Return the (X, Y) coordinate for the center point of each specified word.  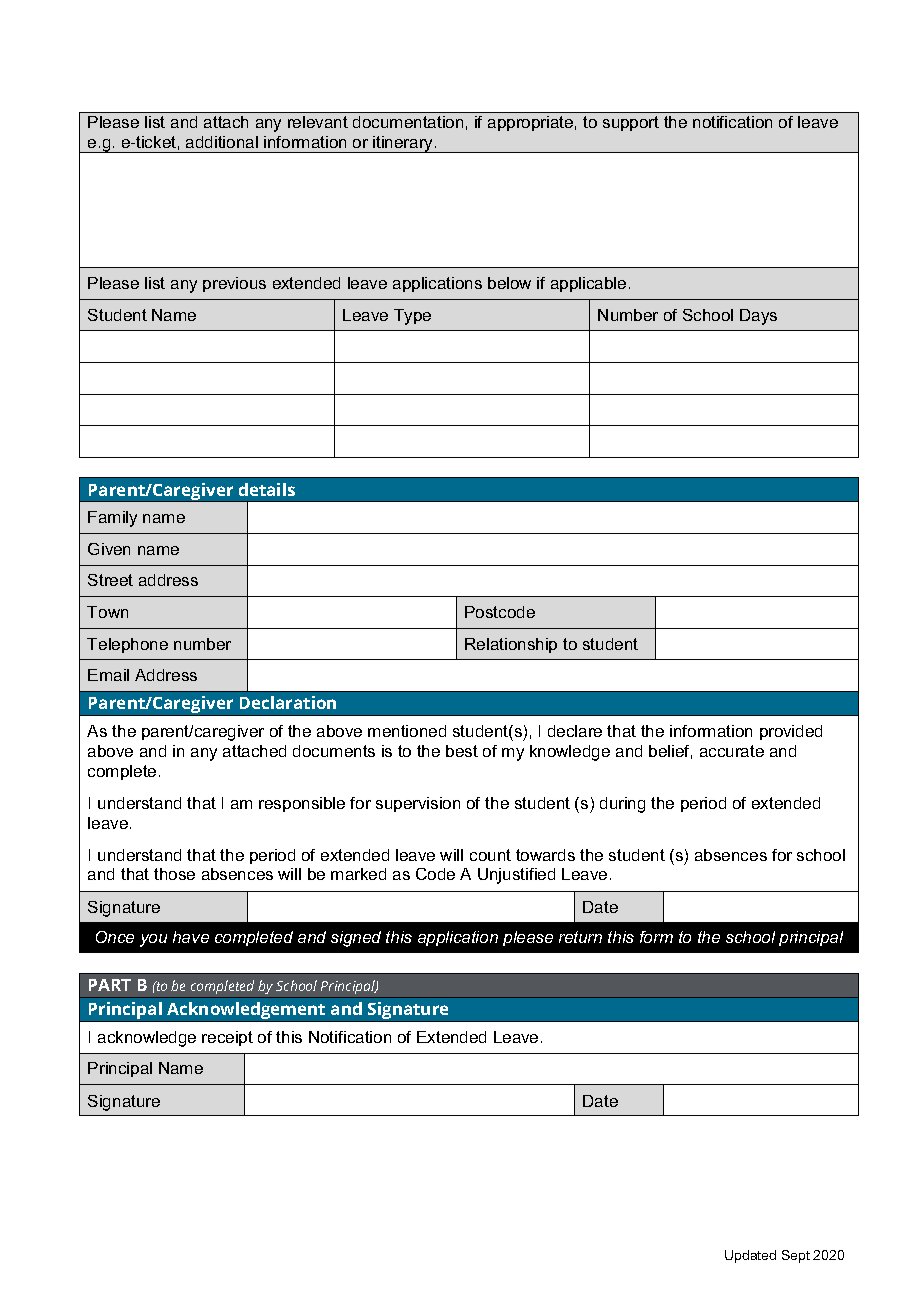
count (490, 855)
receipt (227, 1038)
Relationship (511, 645)
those (174, 874)
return (580, 937)
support (631, 123)
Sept (796, 1256)
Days (758, 317)
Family (112, 519)
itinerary (403, 144)
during (622, 805)
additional (222, 142)
